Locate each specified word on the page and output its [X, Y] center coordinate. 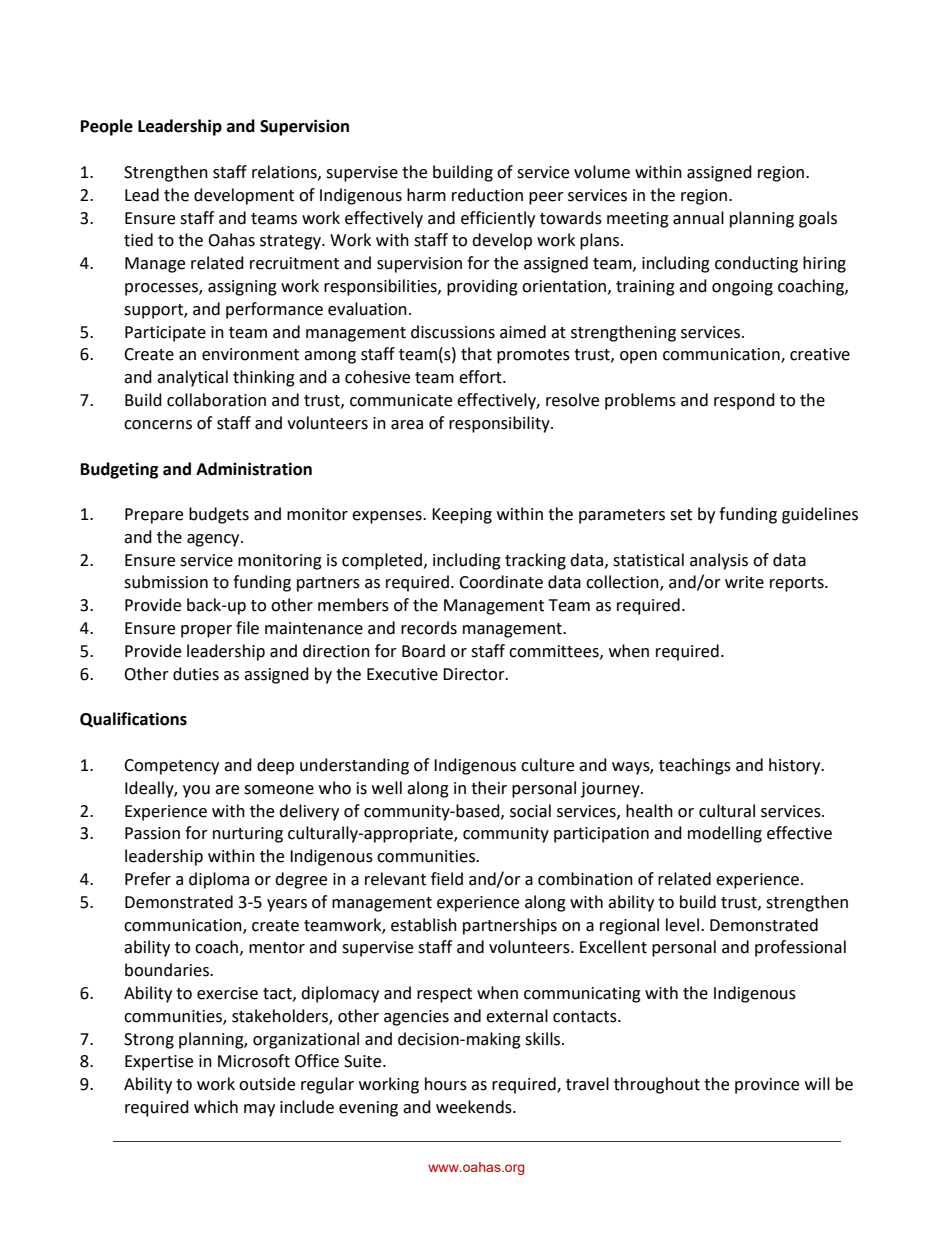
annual [698, 218]
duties [196, 674]
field [447, 879]
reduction [487, 195]
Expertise [159, 1063]
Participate [165, 334]
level [682, 925]
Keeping [462, 516]
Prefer [148, 879]
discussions [453, 332]
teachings [695, 766]
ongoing [742, 288]
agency [214, 540]
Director [475, 674]
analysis [719, 561]
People [107, 127]
